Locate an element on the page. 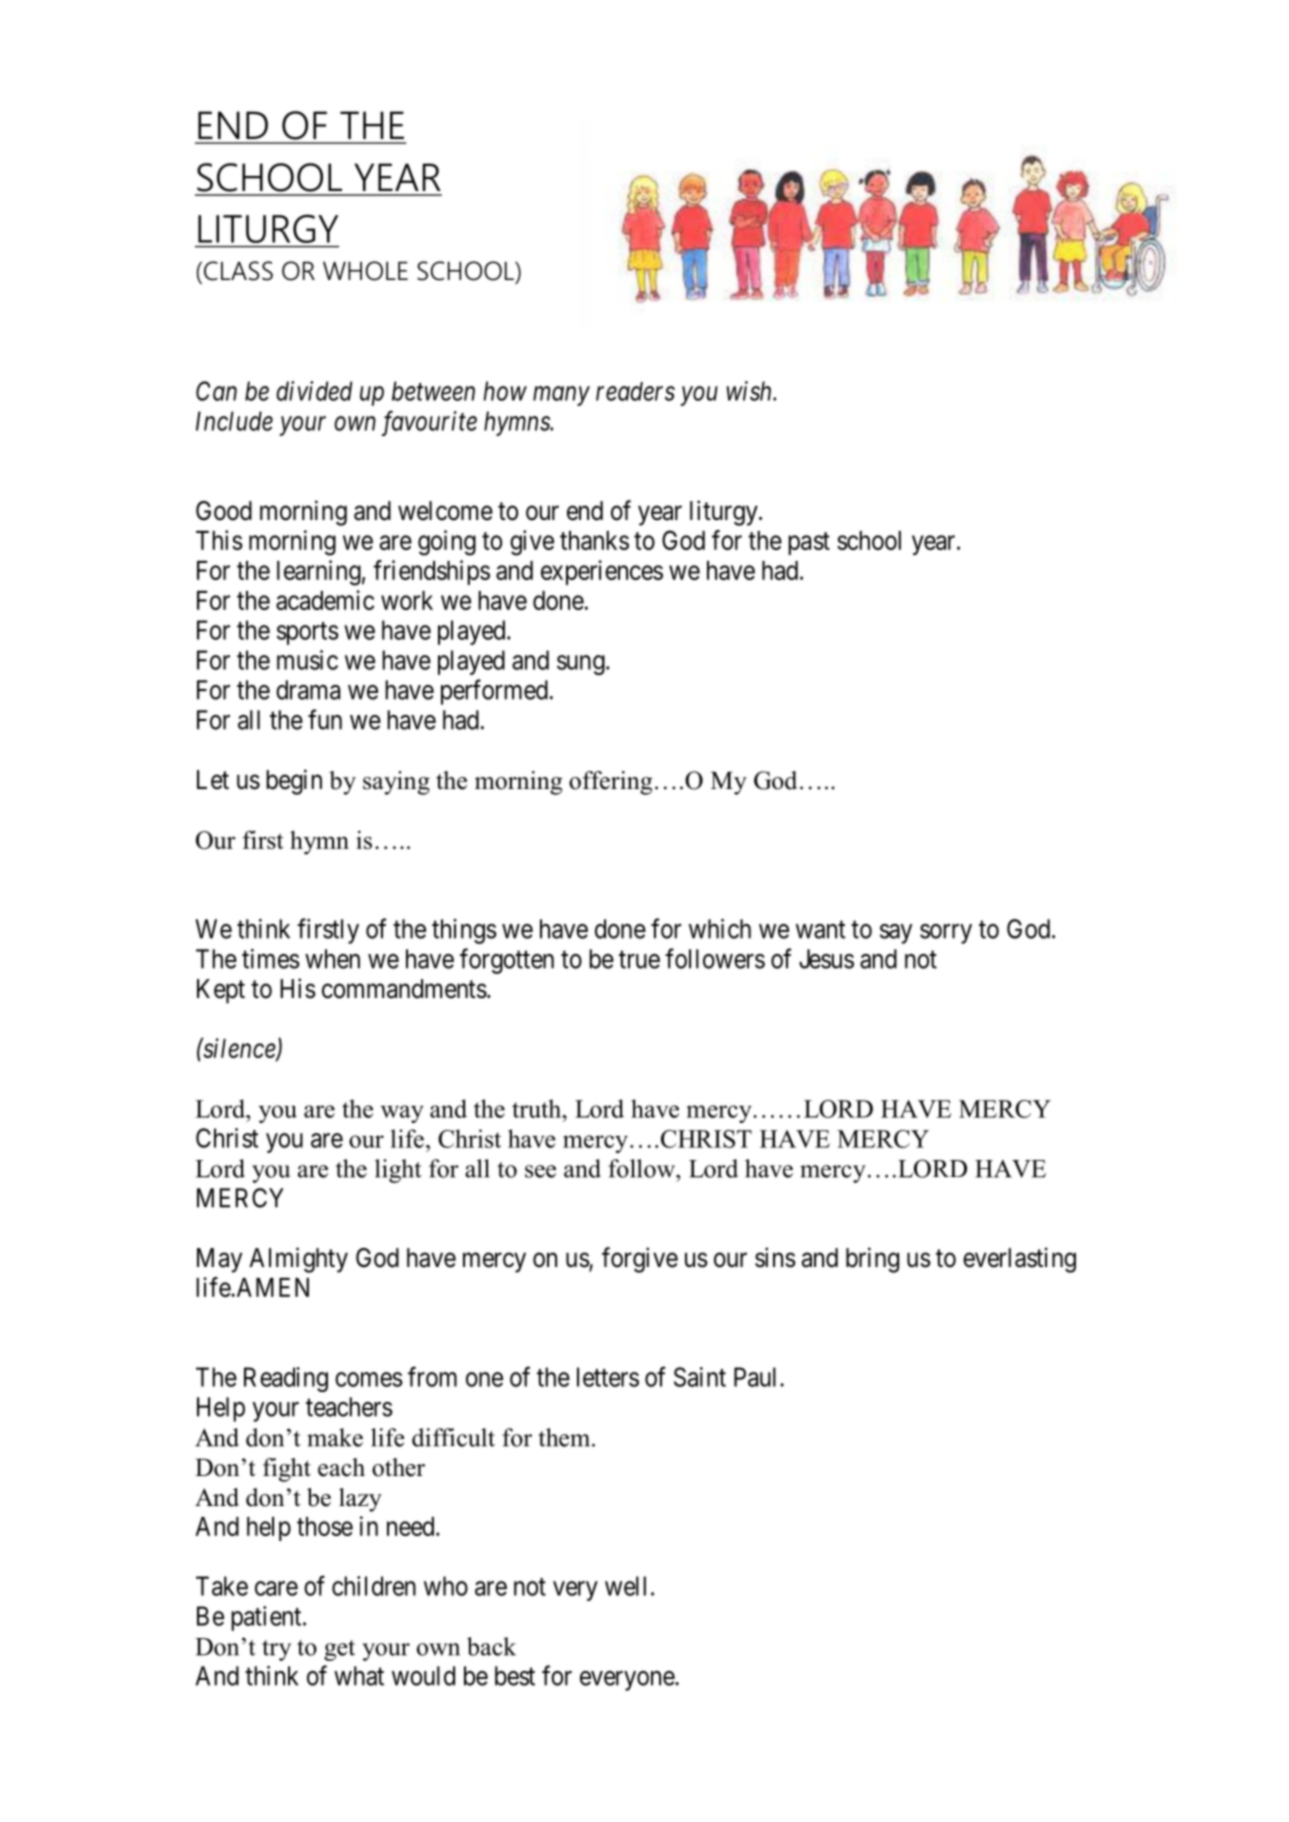 The height and width of the page is (1822, 1289). bring is located at coordinates (872, 1260).
